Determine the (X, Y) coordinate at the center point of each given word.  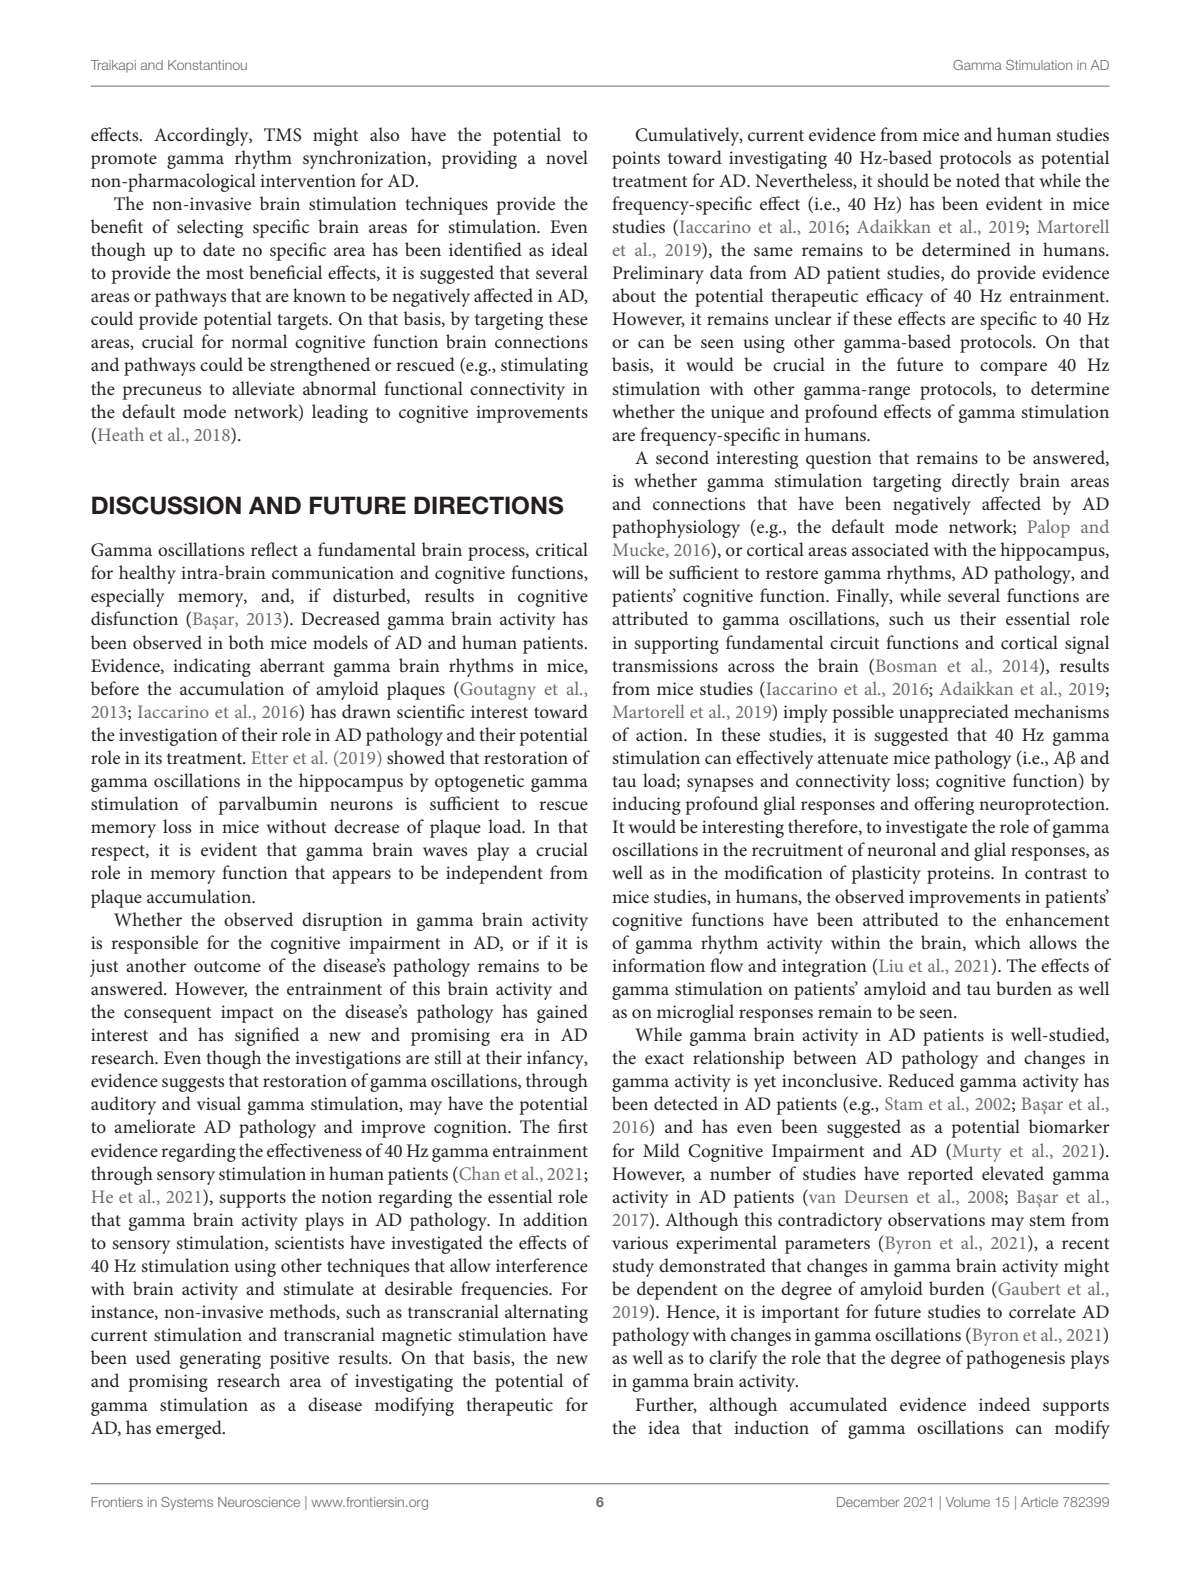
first (573, 1126)
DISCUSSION (166, 505)
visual (219, 1103)
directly (981, 482)
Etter (269, 757)
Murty (975, 1152)
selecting (210, 228)
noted (978, 180)
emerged (190, 1429)
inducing (646, 805)
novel (567, 157)
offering (944, 805)
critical (562, 549)
